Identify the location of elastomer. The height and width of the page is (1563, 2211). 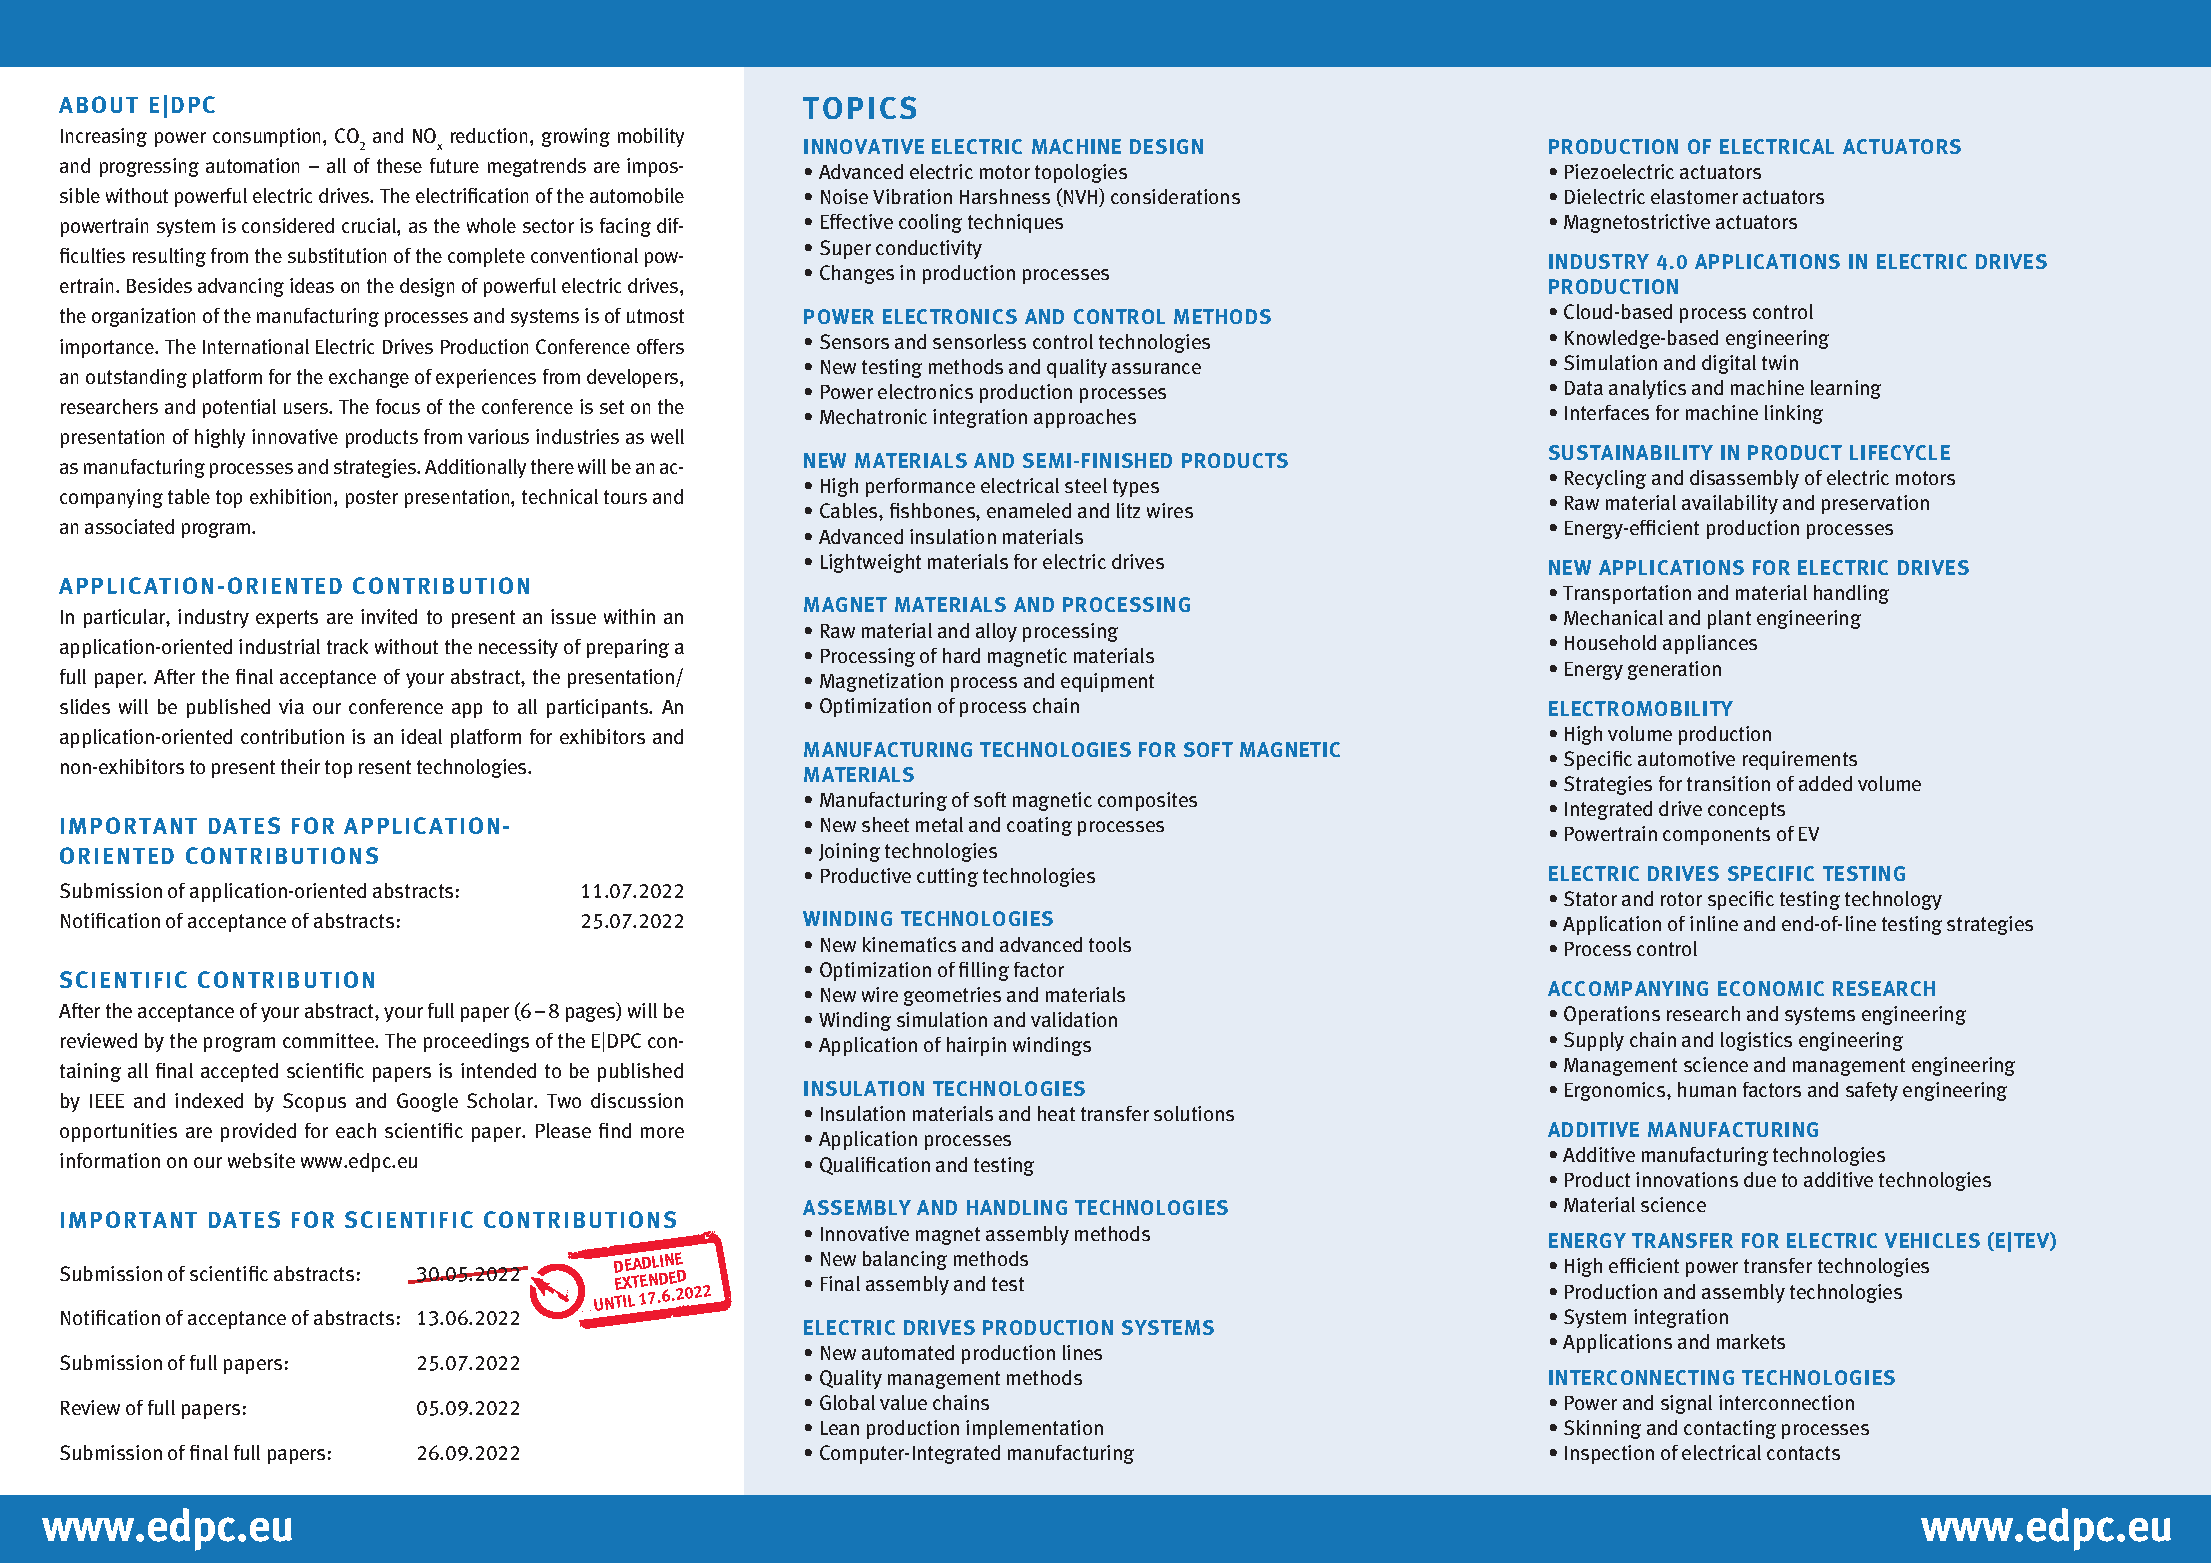
(1694, 196).
